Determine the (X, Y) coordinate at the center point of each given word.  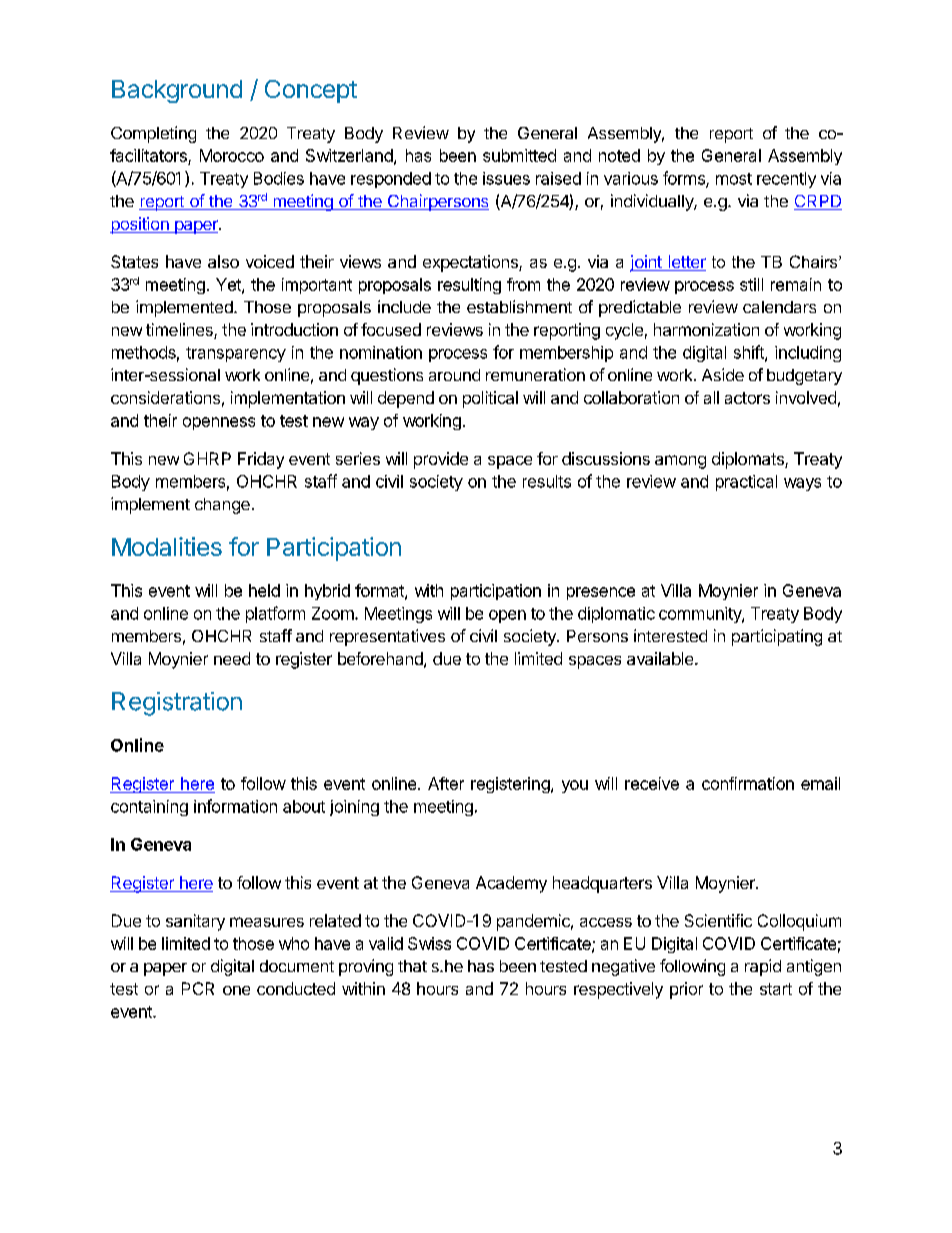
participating (777, 637)
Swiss (429, 943)
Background (177, 91)
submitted (519, 155)
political (490, 399)
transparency (236, 354)
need (232, 658)
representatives (387, 637)
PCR (198, 988)
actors (747, 398)
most (734, 179)
